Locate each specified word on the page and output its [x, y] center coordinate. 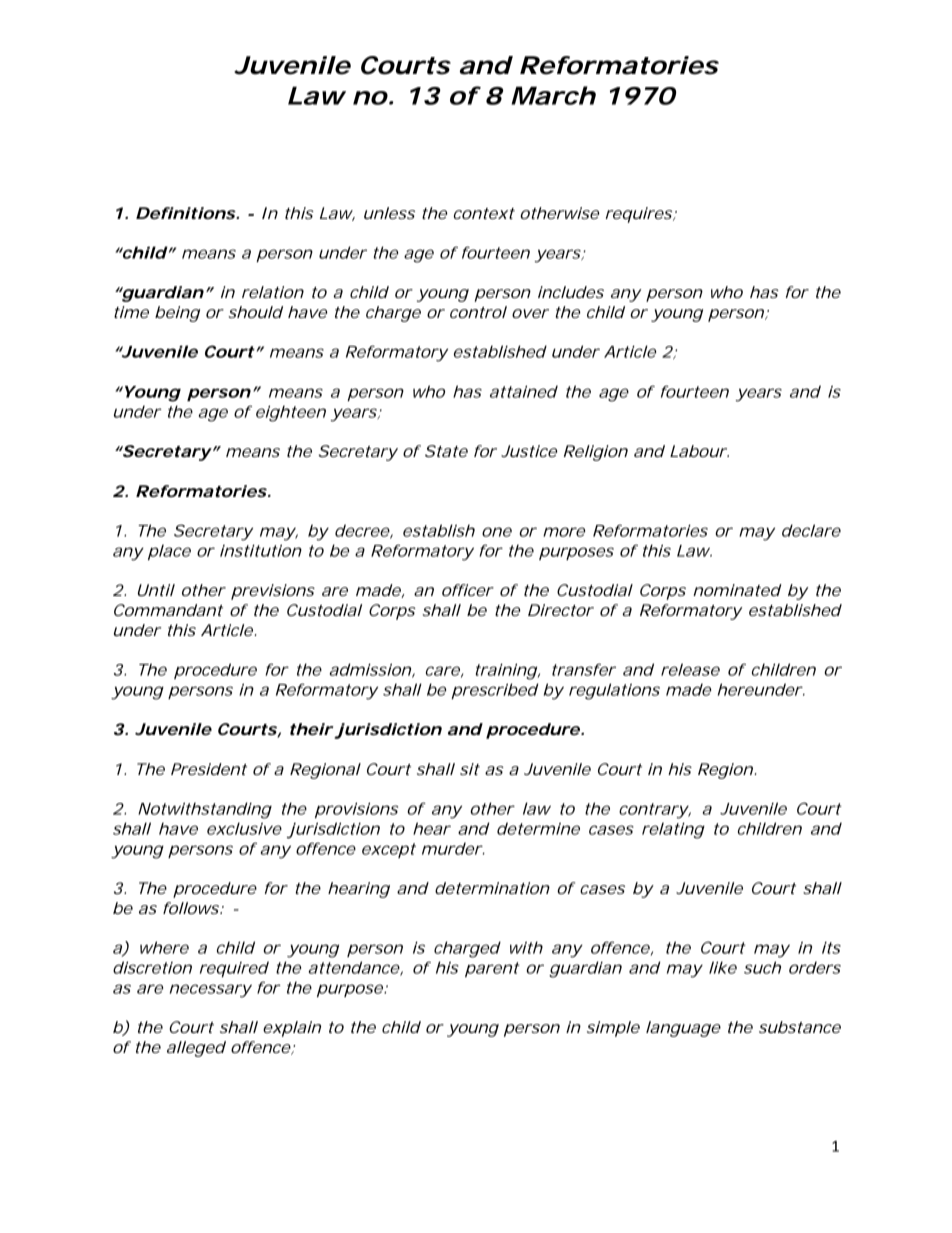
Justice [529, 451]
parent [492, 969]
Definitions [186, 213]
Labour [698, 451]
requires [638, 215]
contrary [653, 811]
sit [470, 769]
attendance [354, 967]
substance [800, 1027]
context [484, 213]
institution [261, 550]
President [209, 769]
